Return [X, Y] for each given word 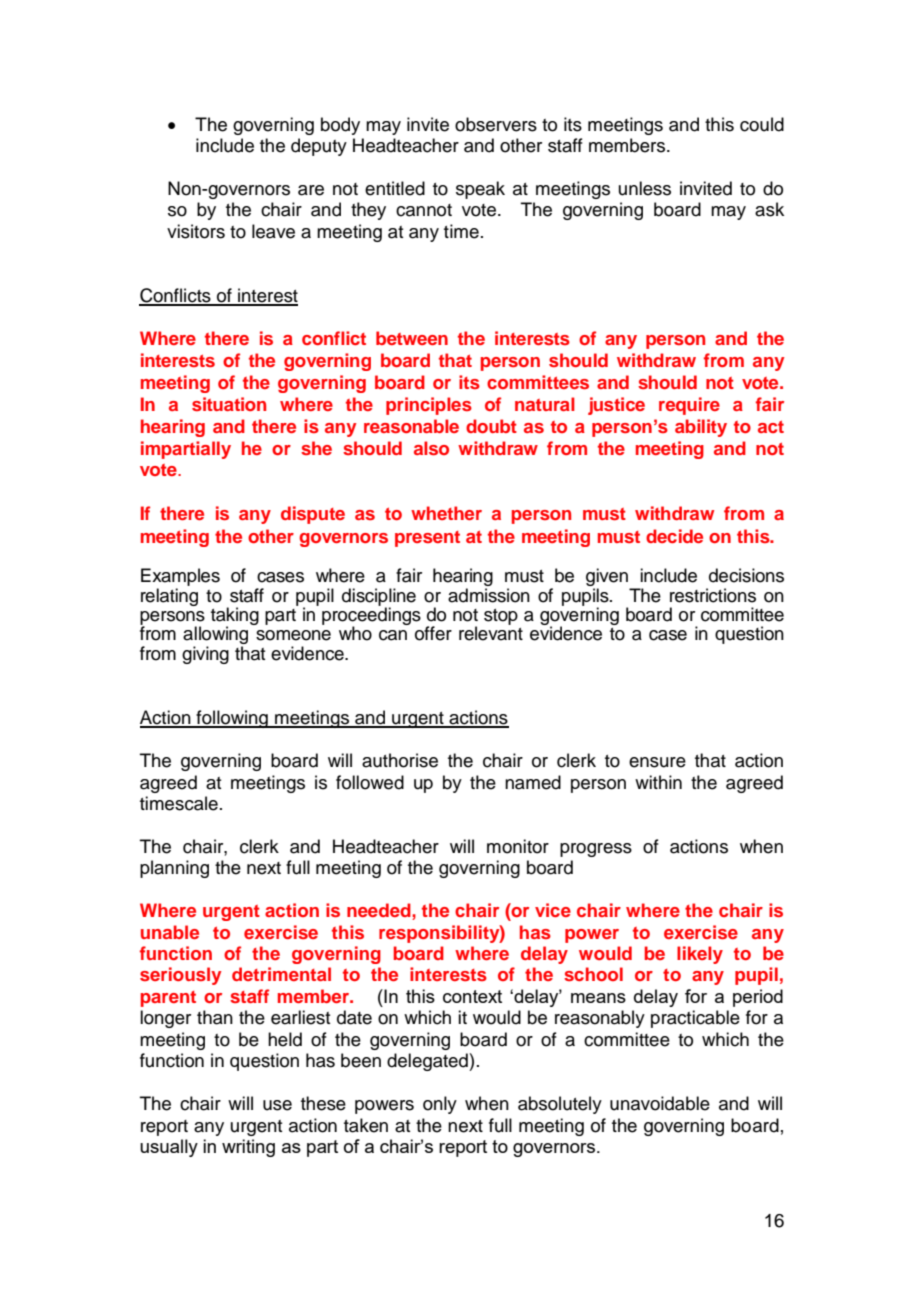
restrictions [713, 595]
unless [645, 188]
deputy [319, 147]
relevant [491, 633]
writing [248, 1148]
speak [480, 190]
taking [235, 617]
